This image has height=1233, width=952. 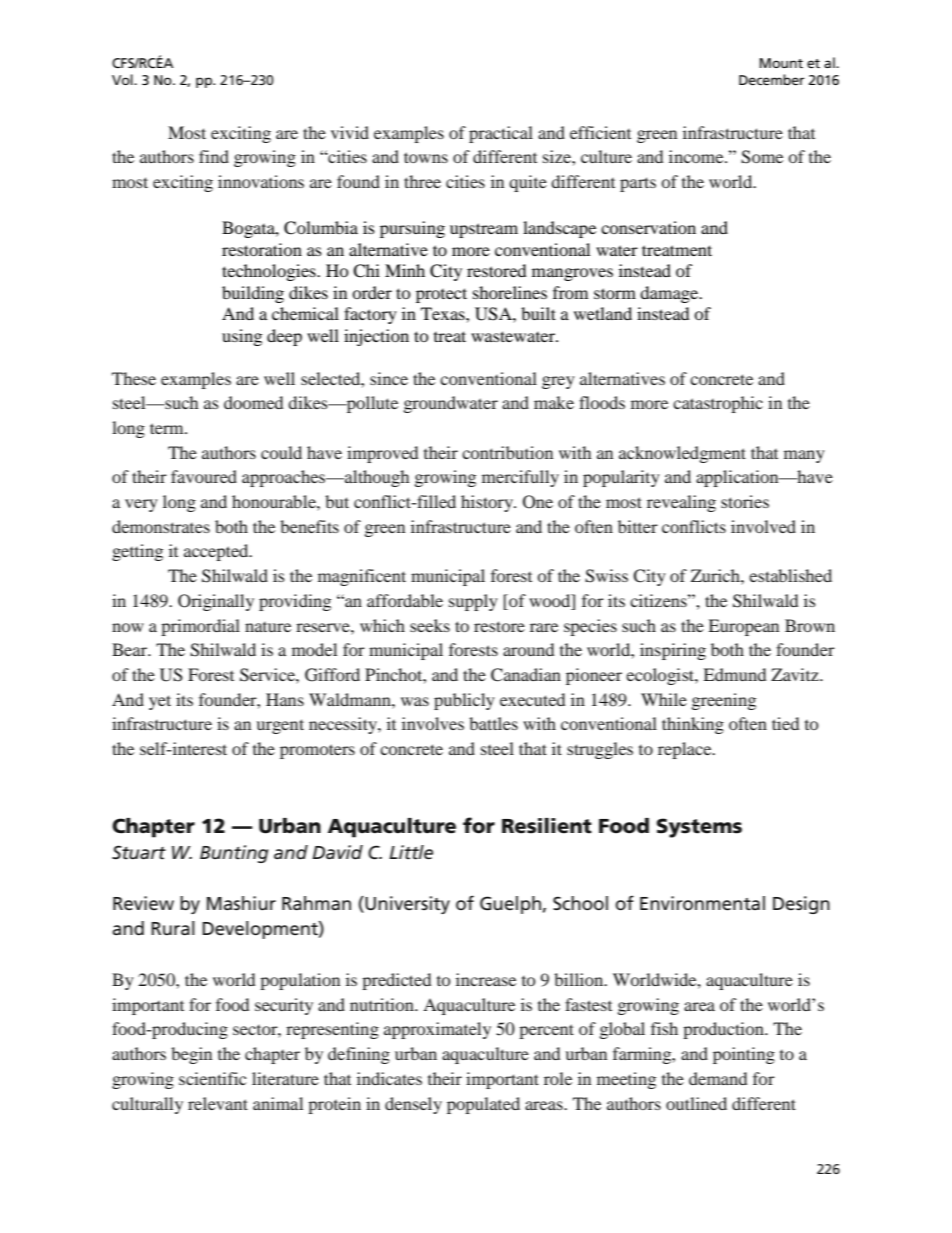 I want to click on demand, so click(x=718, y=1078).
